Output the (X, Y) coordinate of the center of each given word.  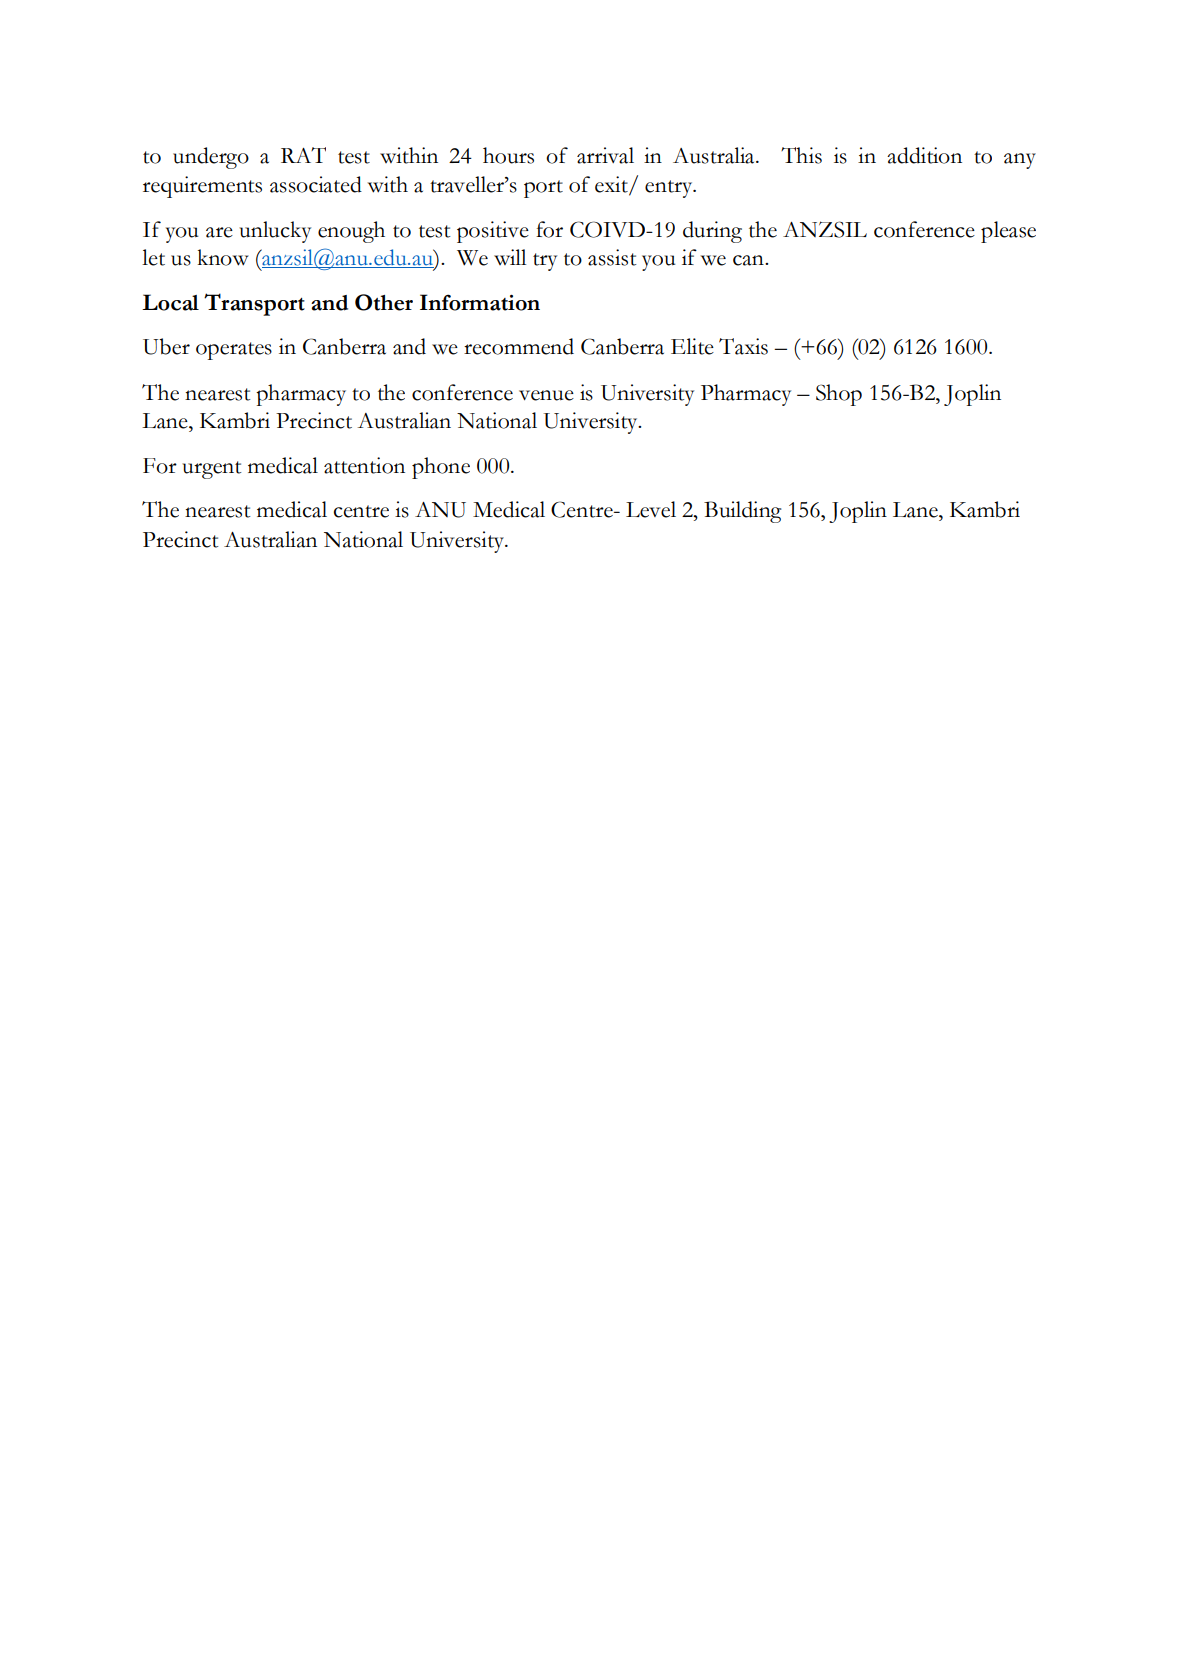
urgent (212, 470)
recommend (519, 346)
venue (546, 395)
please (1008, 232)
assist (612, 257)
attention (364, 465)
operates (234, 351)
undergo (211, 158)
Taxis (743, 346)
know (223, 257)
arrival (605, 155)
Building (742, 512)
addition (924, 155)
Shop (839, 395)
